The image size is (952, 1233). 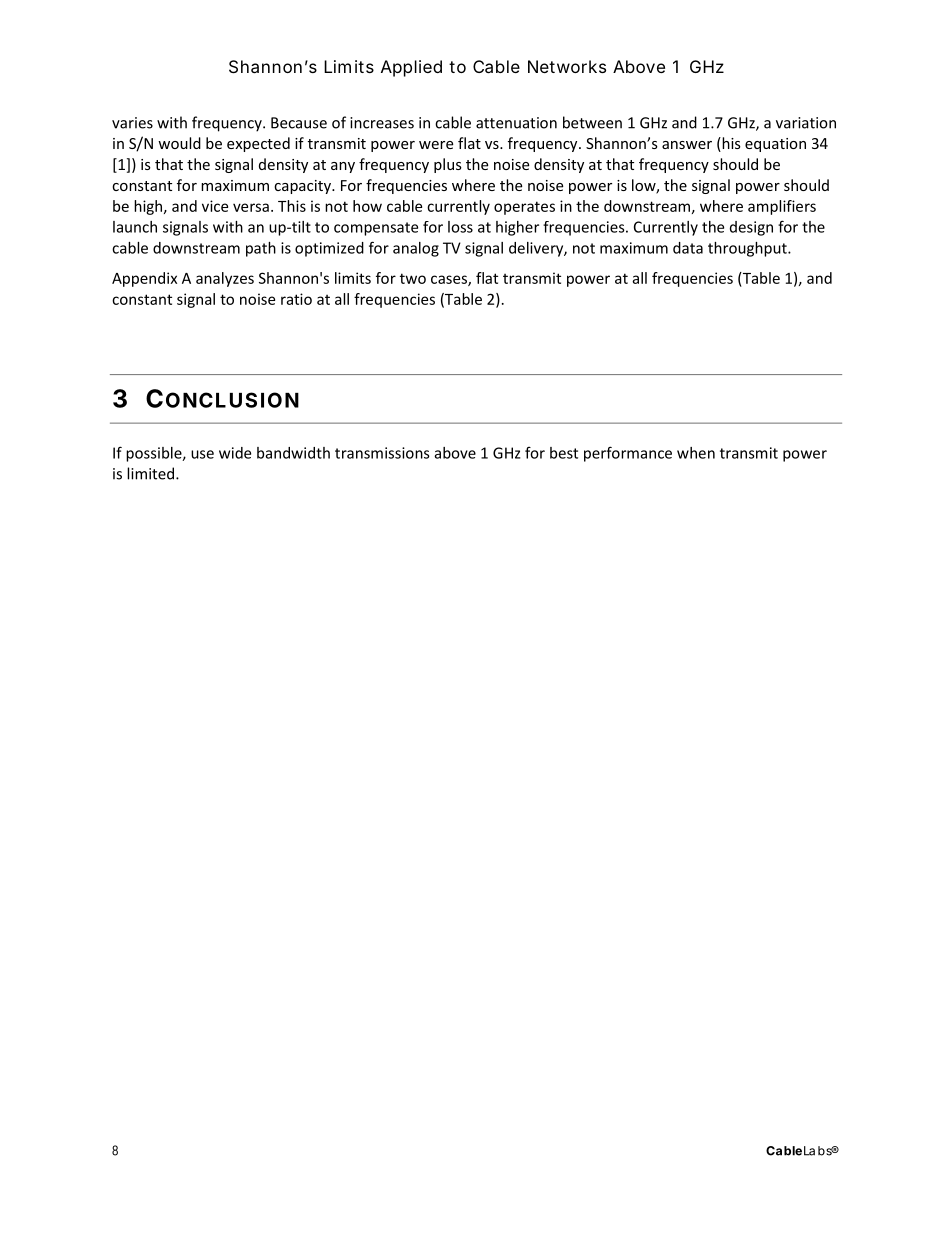 I want to click on varies, so click(x=132, y=123).
